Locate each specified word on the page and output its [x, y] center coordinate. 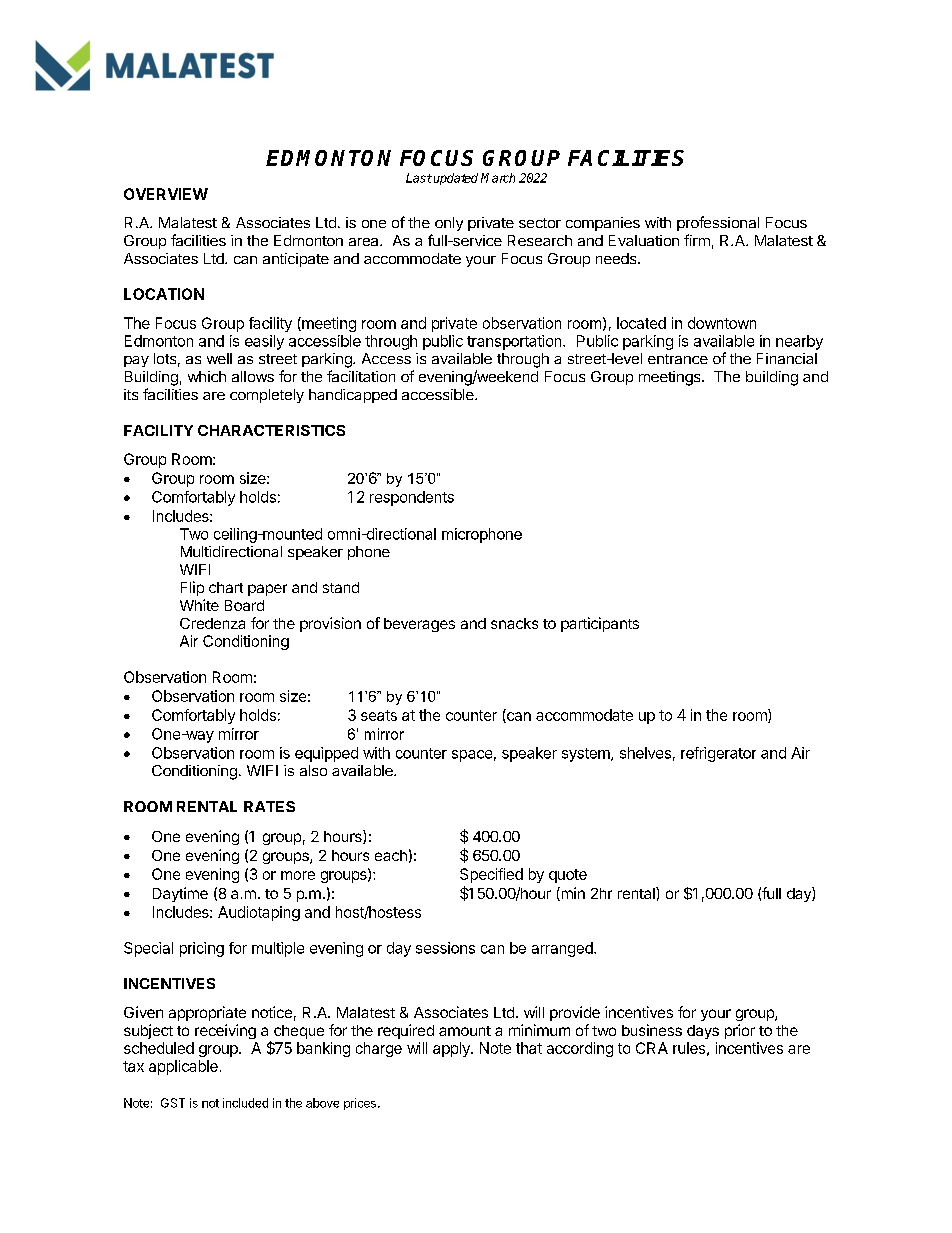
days [703, 1032]
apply [452, 1049]
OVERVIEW [166, 194]
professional [718, 223]
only [449, 224]
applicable [183, 1067]
